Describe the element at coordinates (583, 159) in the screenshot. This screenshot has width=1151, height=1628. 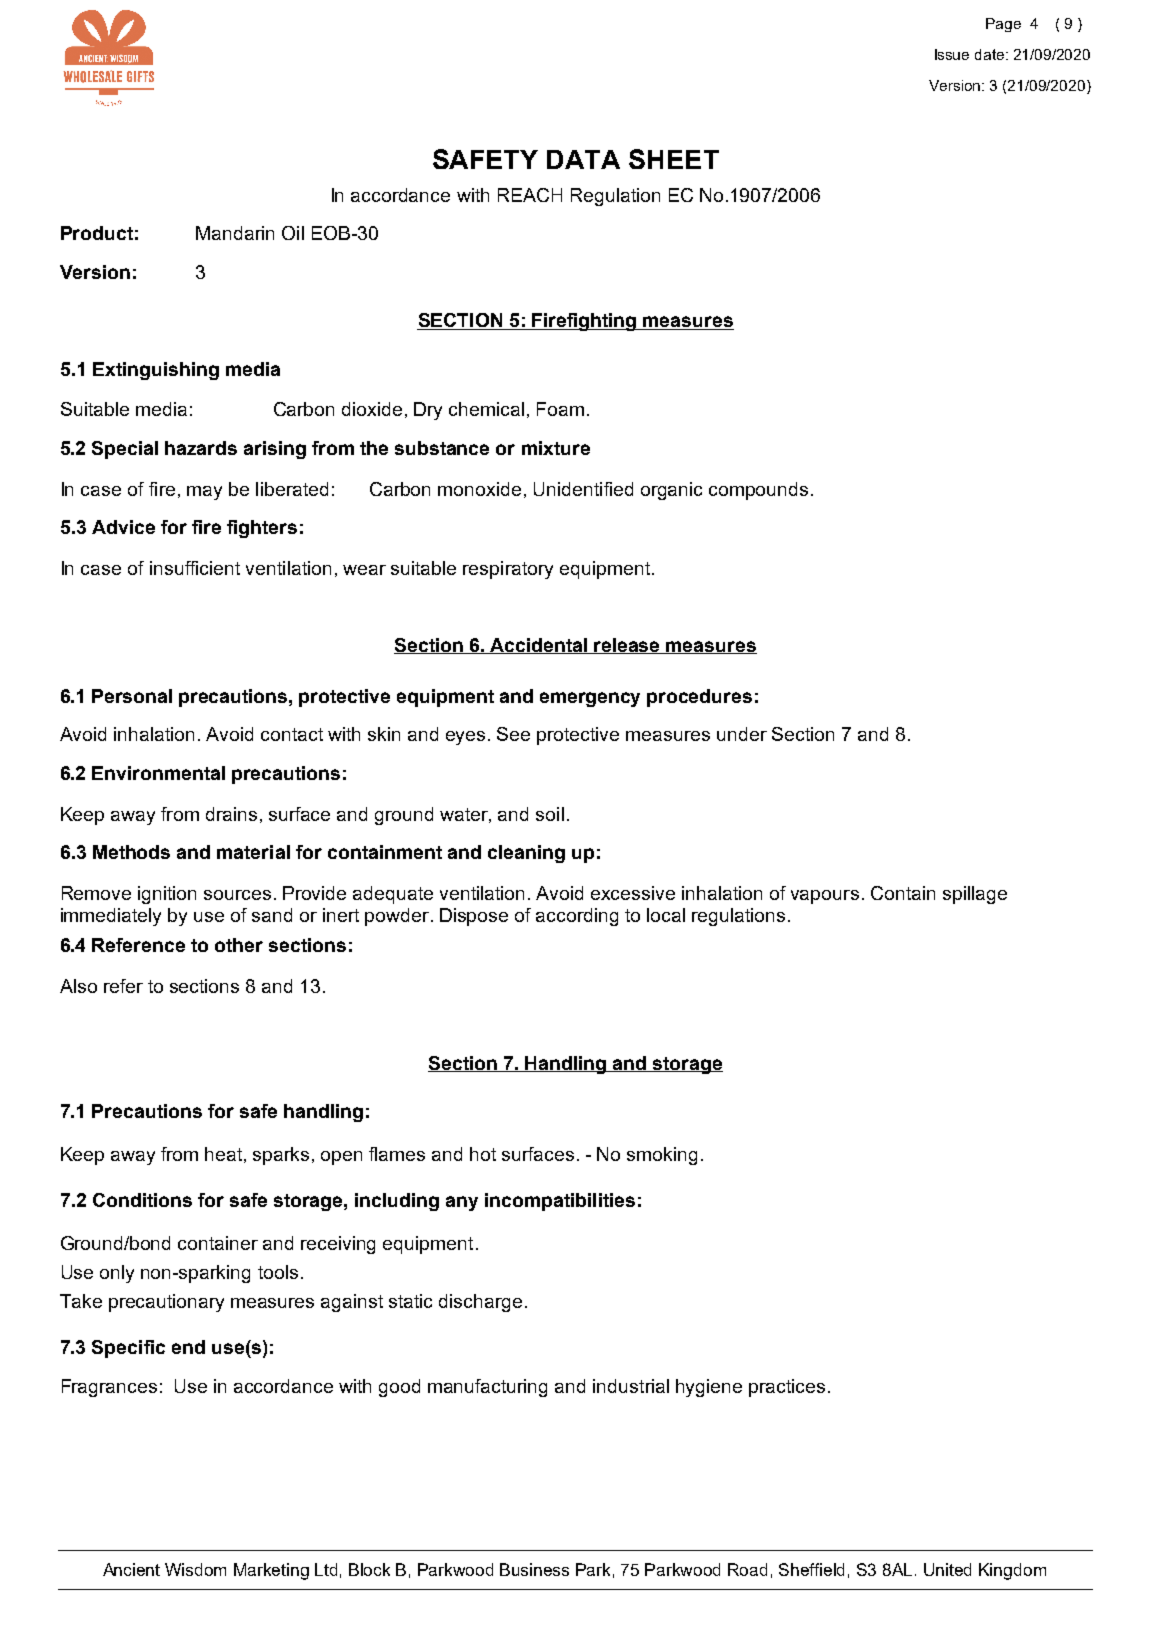
I see `DATA` at that location.
